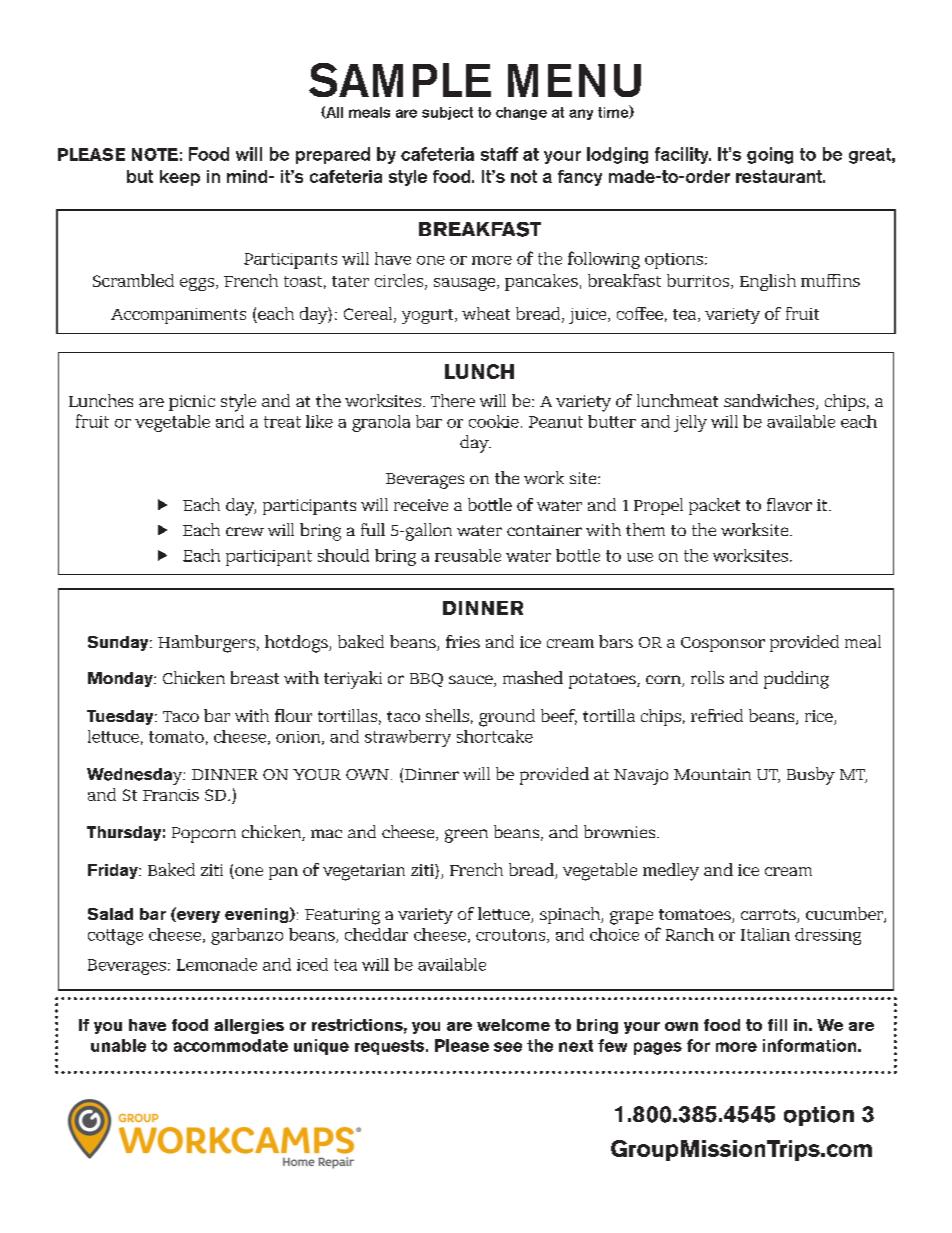 Image resolution: width=952 pixels, height=1233 pixels. Describe the element at coordinates (155, 154) in the screenshot. I see `NOTE` at that location.
